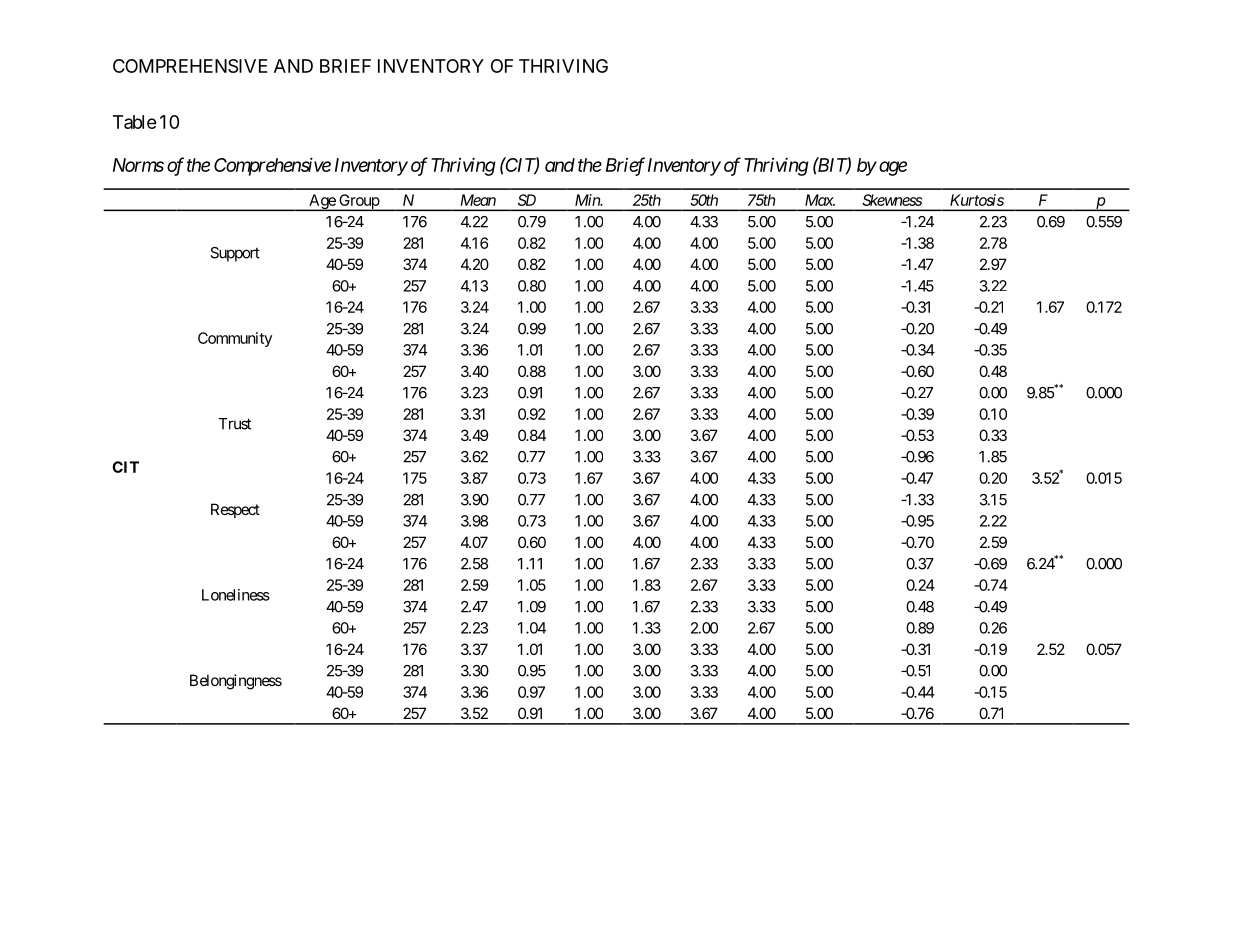 The width and height of the image is (1233, 952). What do you see at coordinates (135, 122) in the image?
I see `Table` at bounding box center [135, 122].
